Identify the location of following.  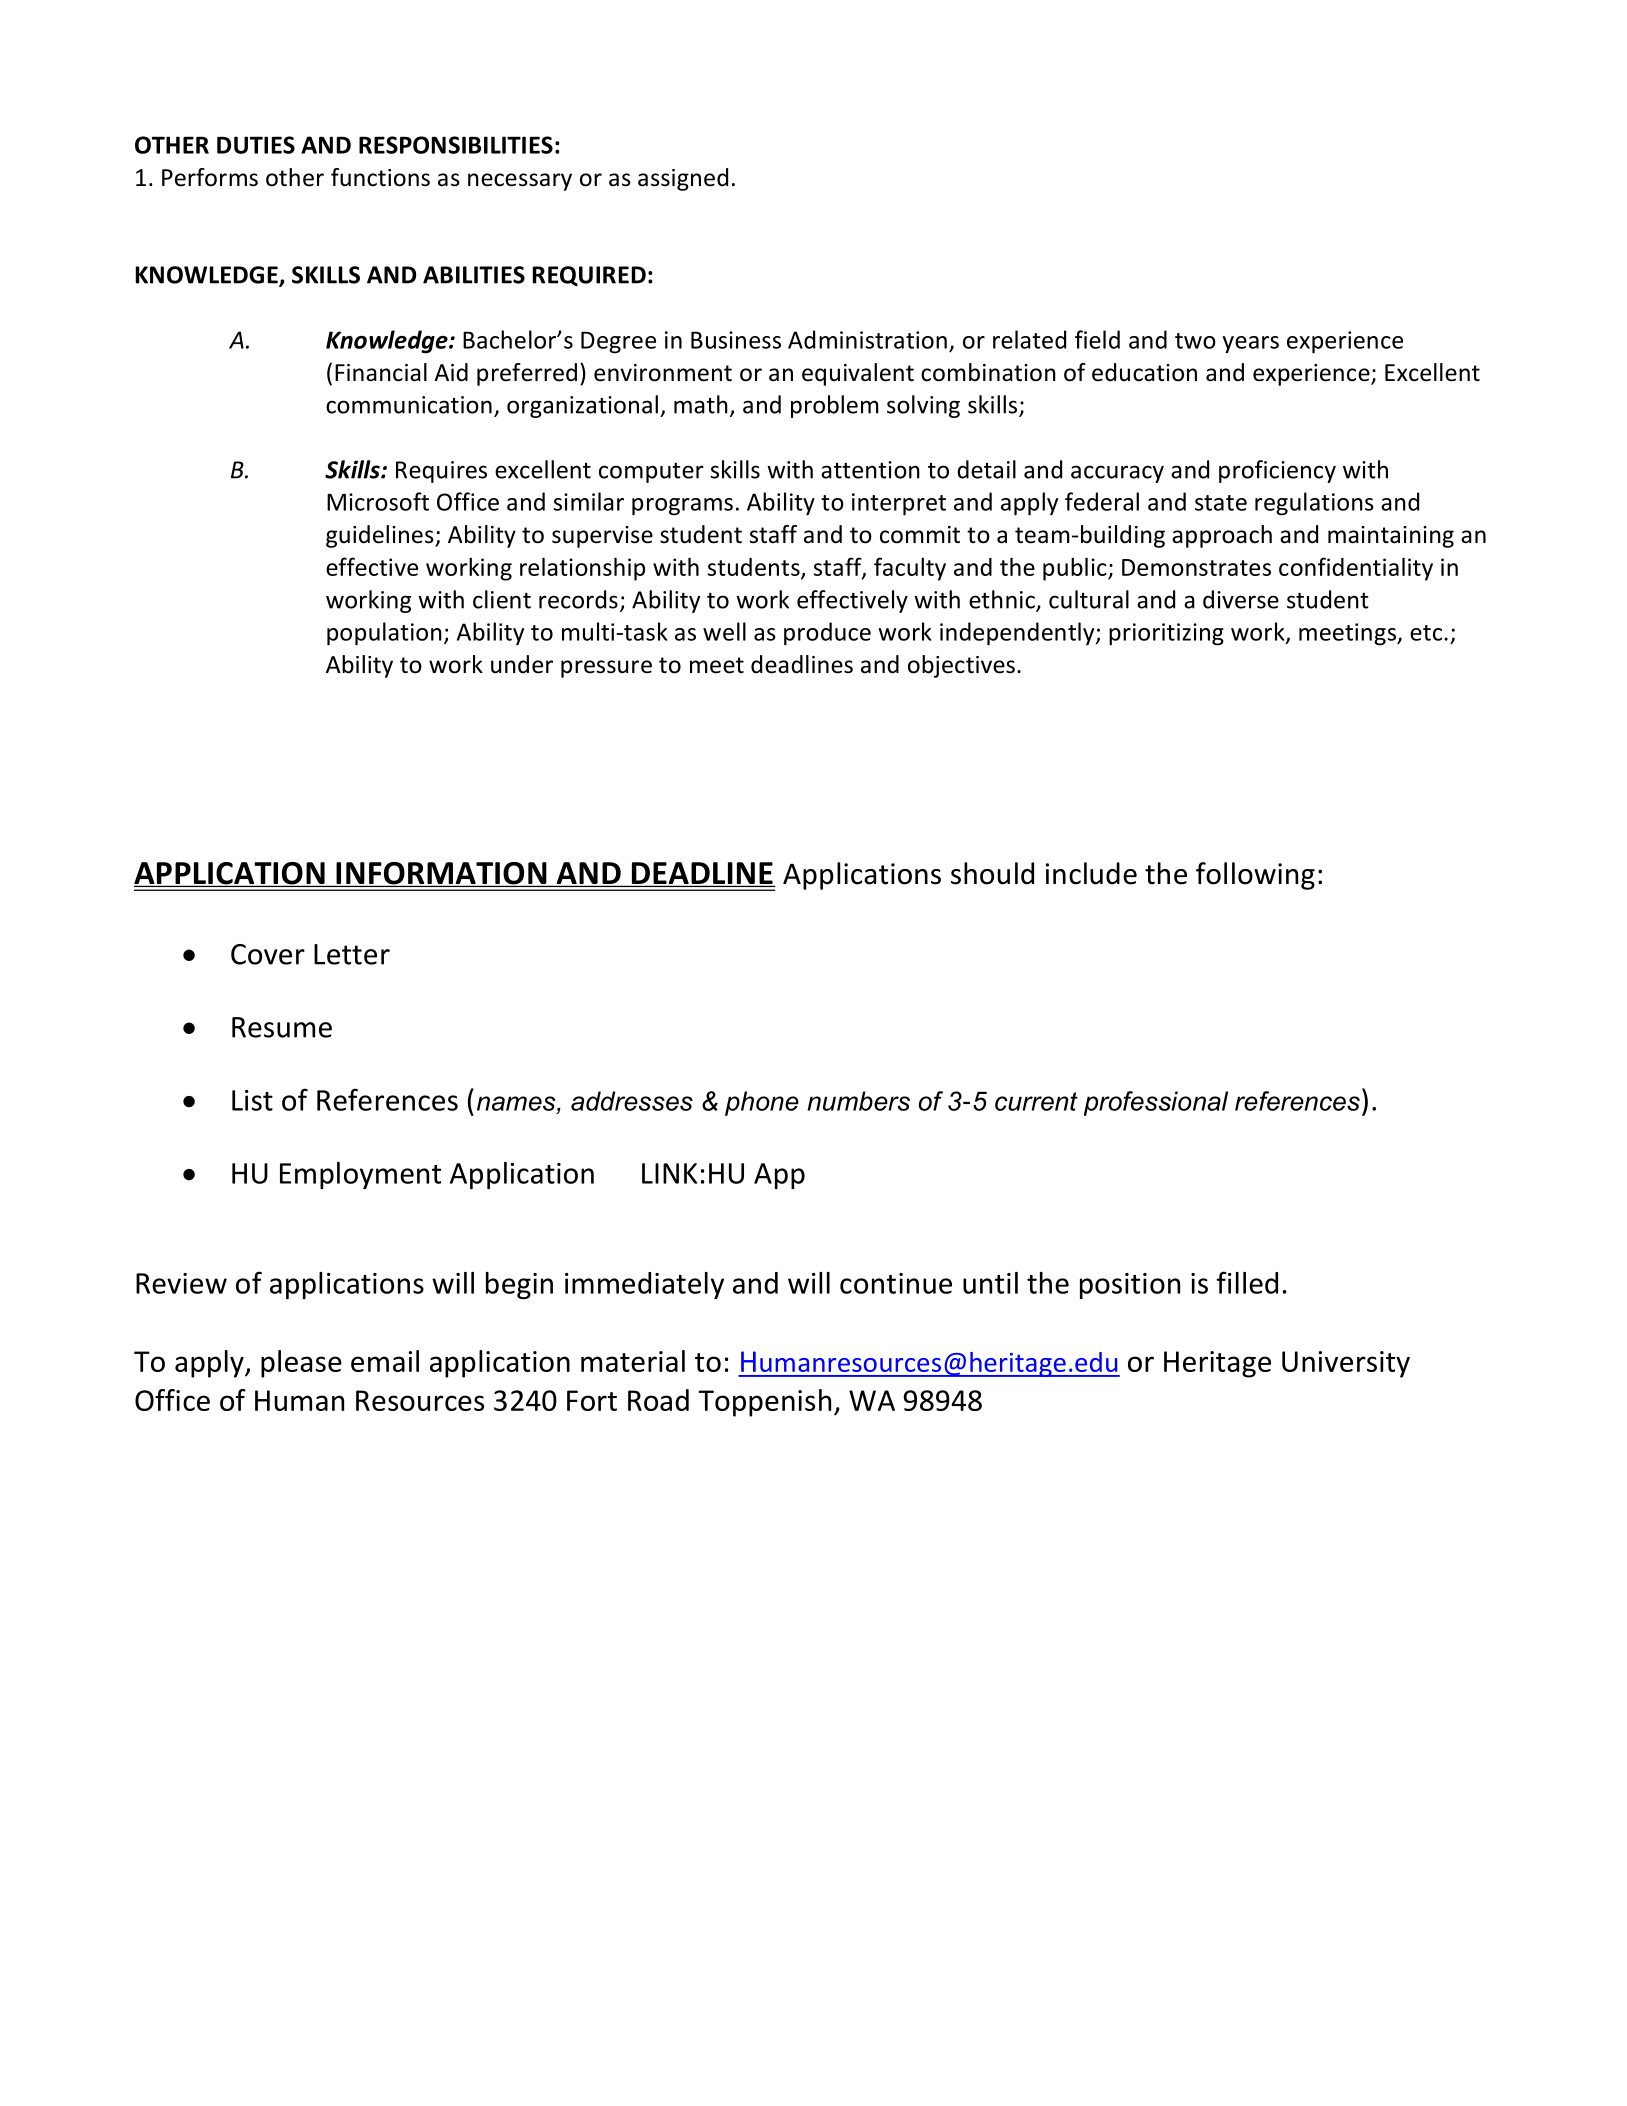
(1255, 876).
